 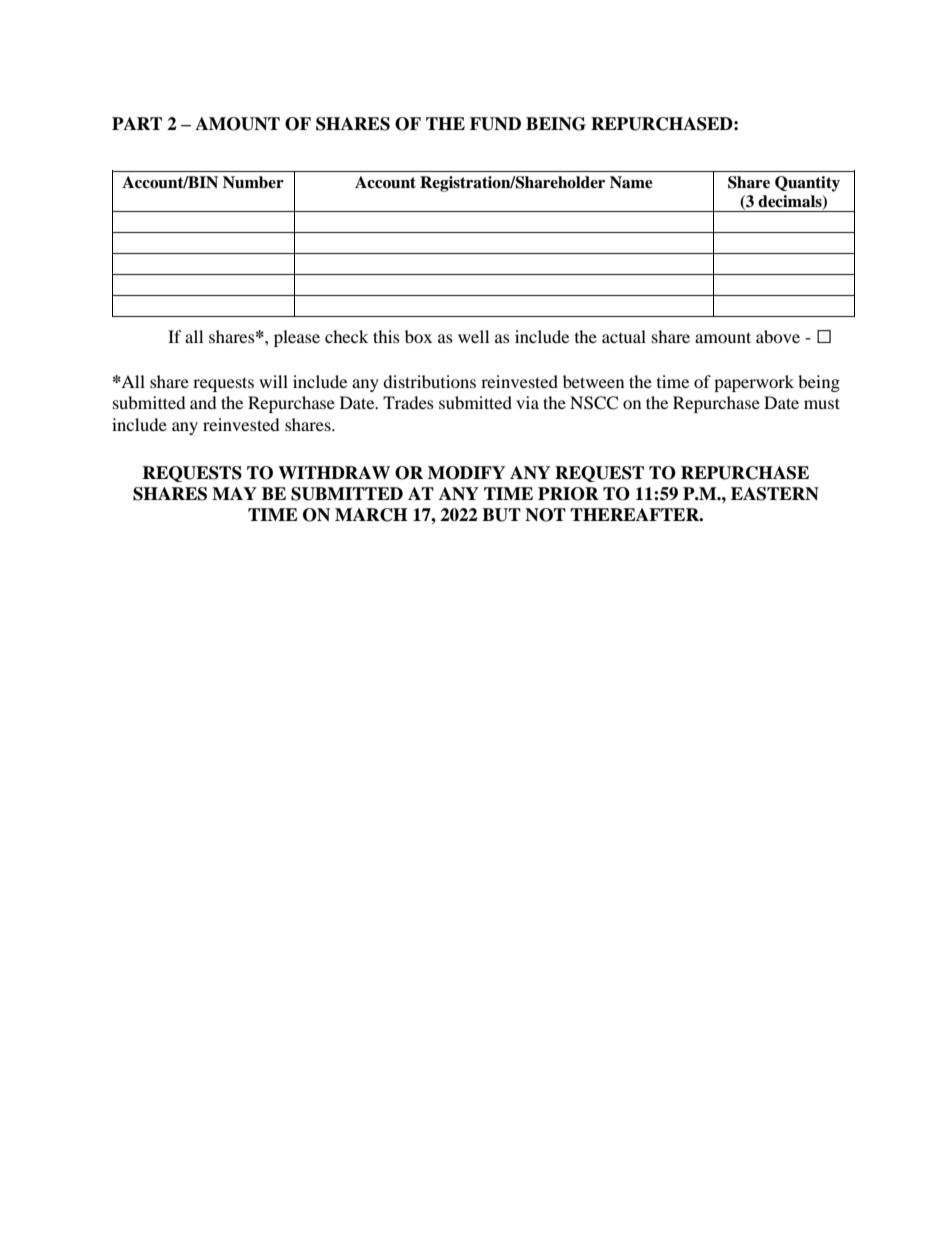 I want to click on must, so click(x=822, y=403).
